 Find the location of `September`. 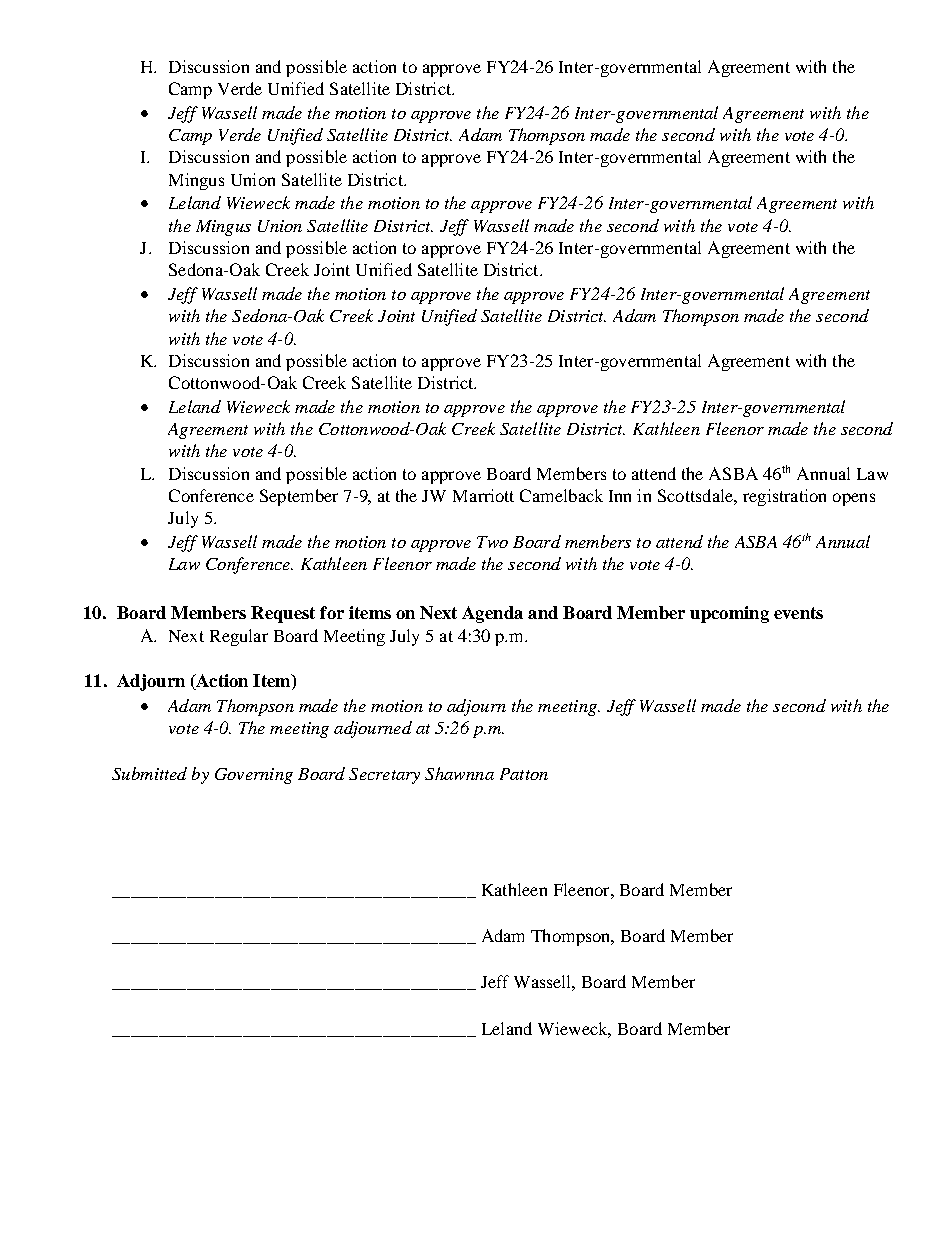

September is located at coordinates (299, 497).
